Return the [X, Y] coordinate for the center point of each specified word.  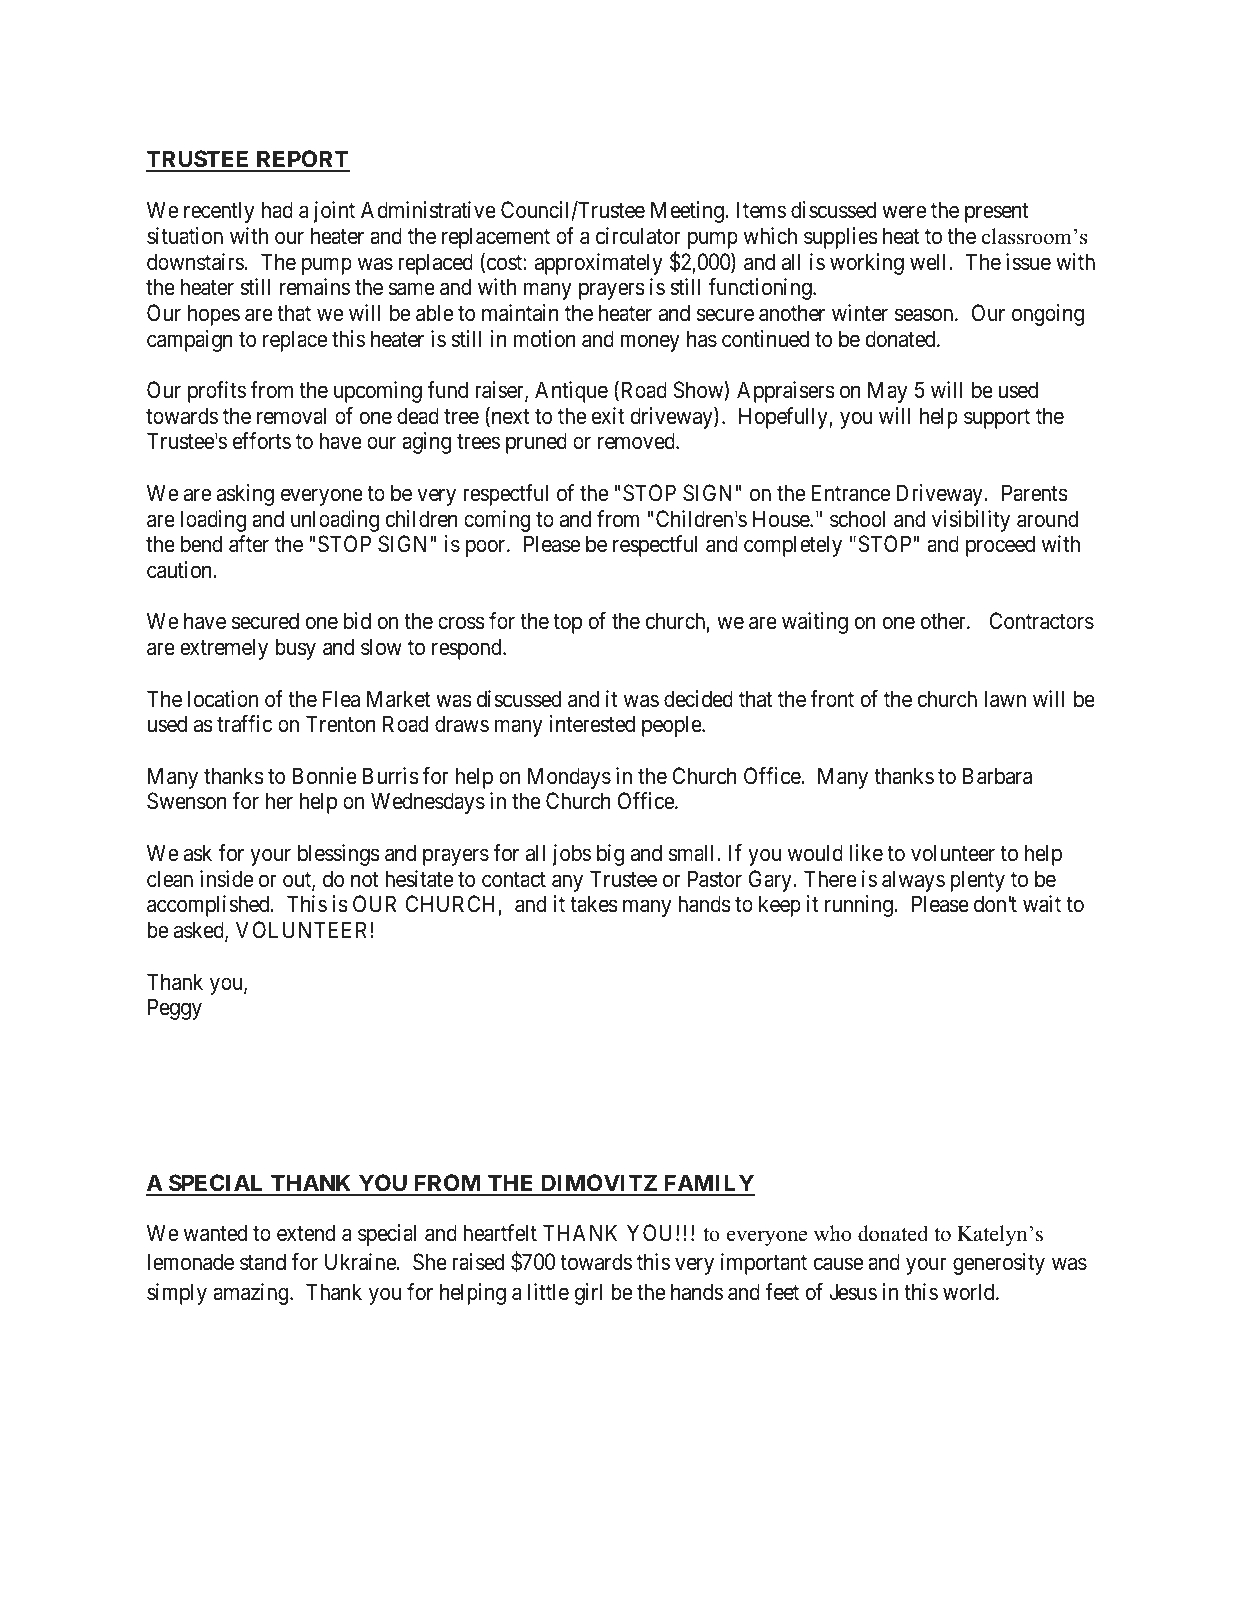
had [277, 210]
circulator [638, 236]
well [930, 261]
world [970, 1292]
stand [263, 1262]
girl [588, 1294]
